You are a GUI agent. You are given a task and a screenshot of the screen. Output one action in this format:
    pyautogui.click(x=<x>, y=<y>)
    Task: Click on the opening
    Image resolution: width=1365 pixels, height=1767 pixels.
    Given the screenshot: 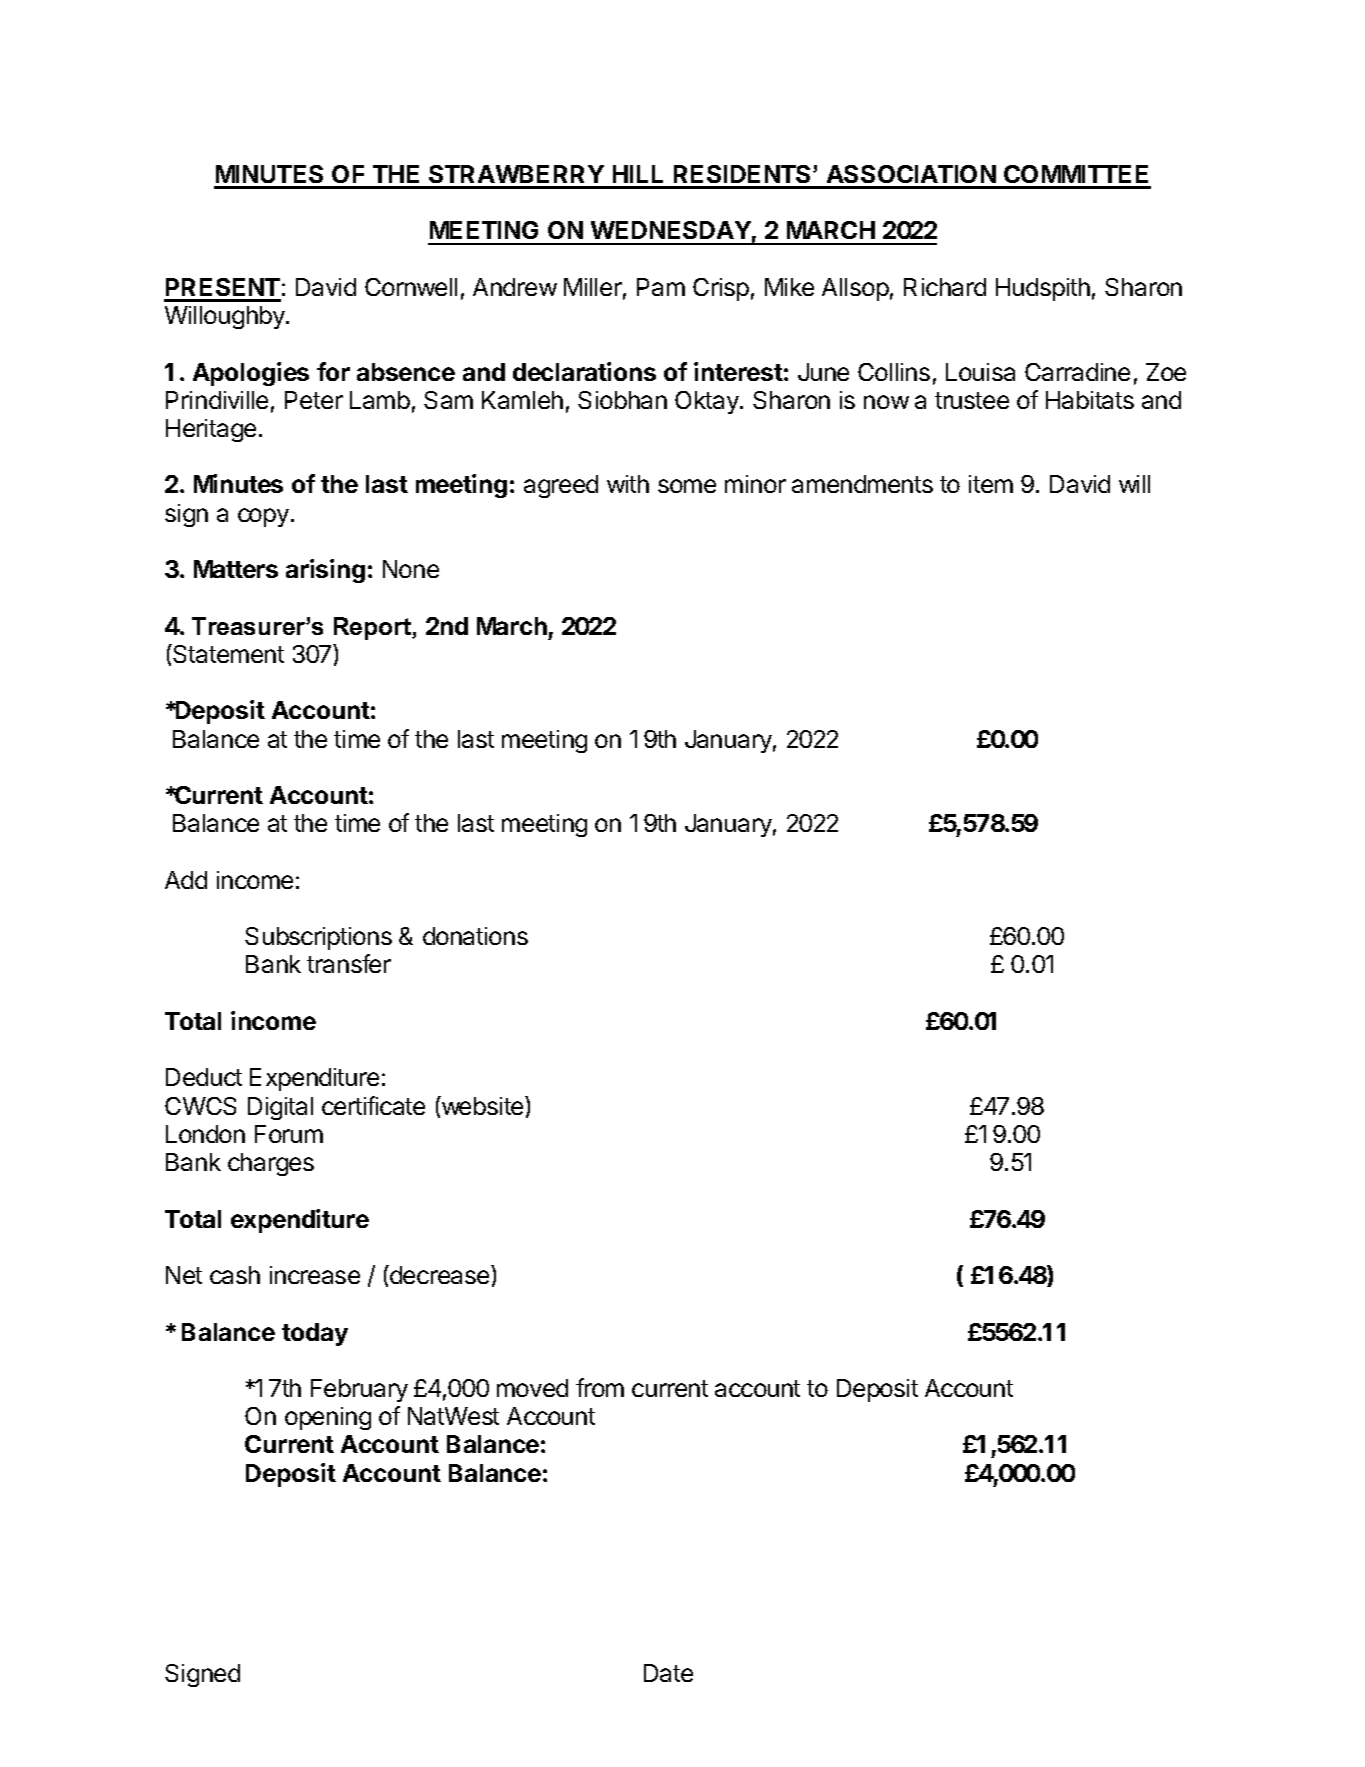 What is the action you would take?
    pyautogui.click(x=328, y=1418)
